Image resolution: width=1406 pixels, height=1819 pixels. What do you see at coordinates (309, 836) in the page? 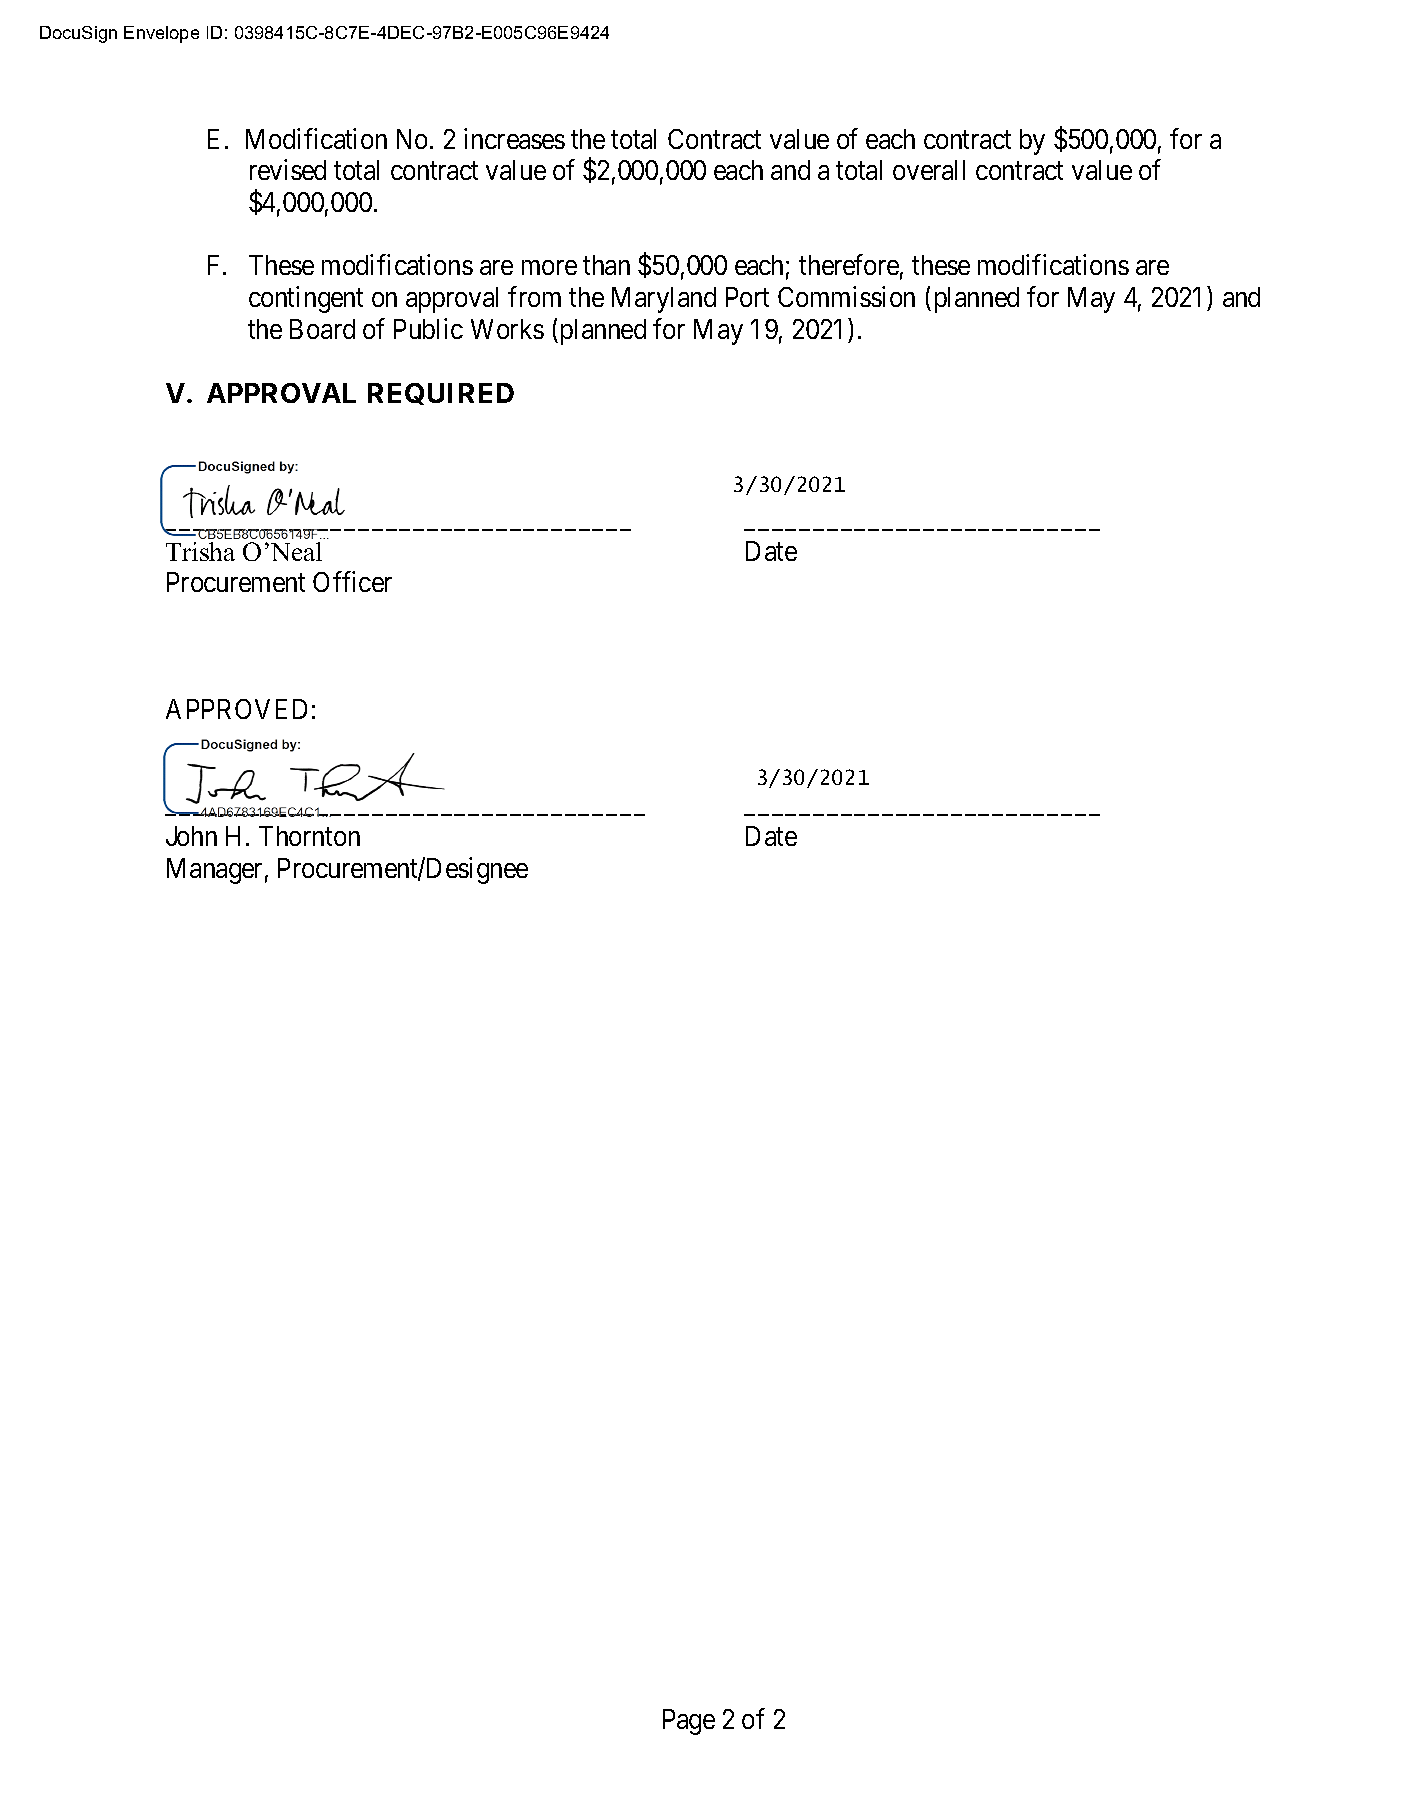
I see `Thornton` at bounding box center [309, 836].
